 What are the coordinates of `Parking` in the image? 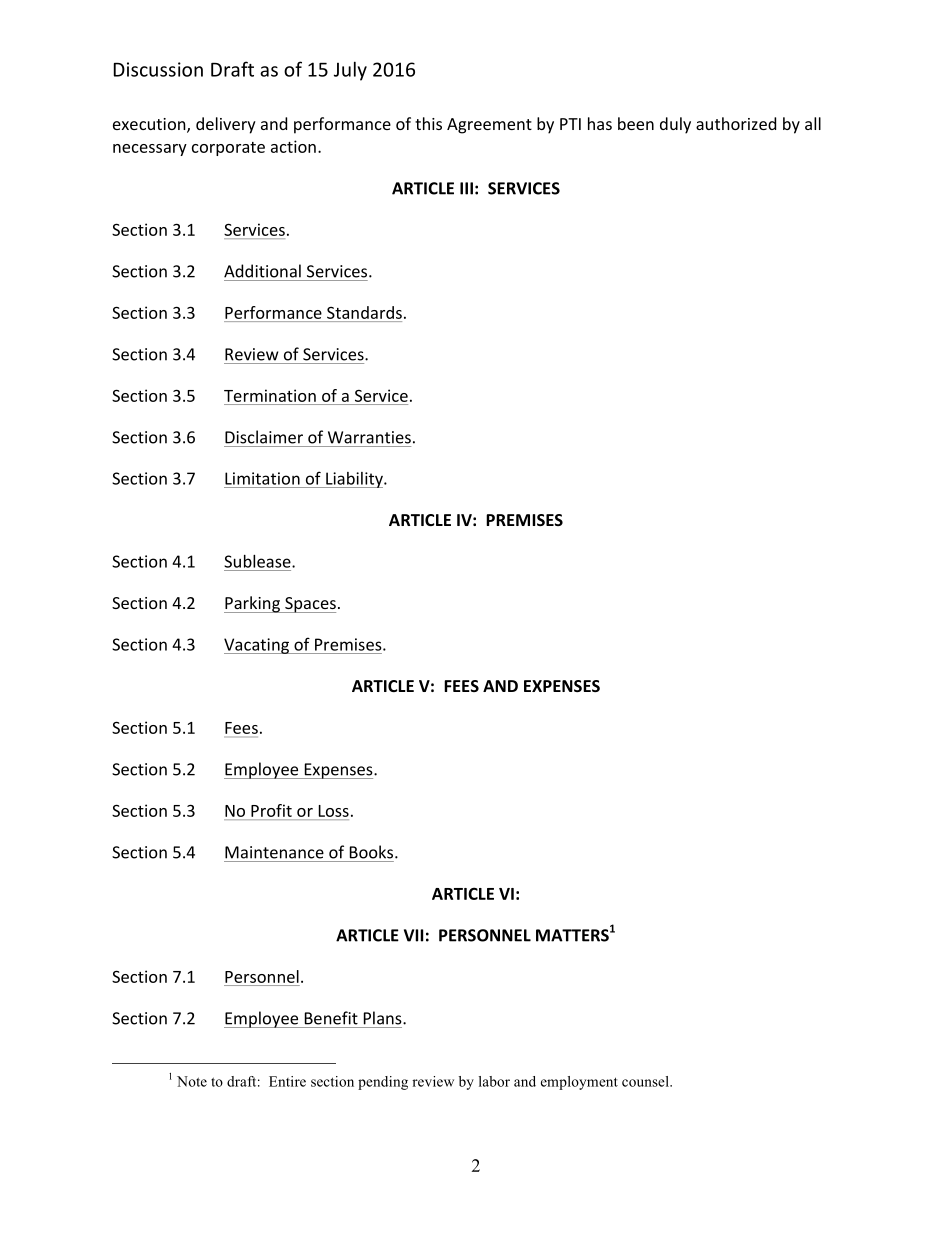 It's located at (253, 604).
